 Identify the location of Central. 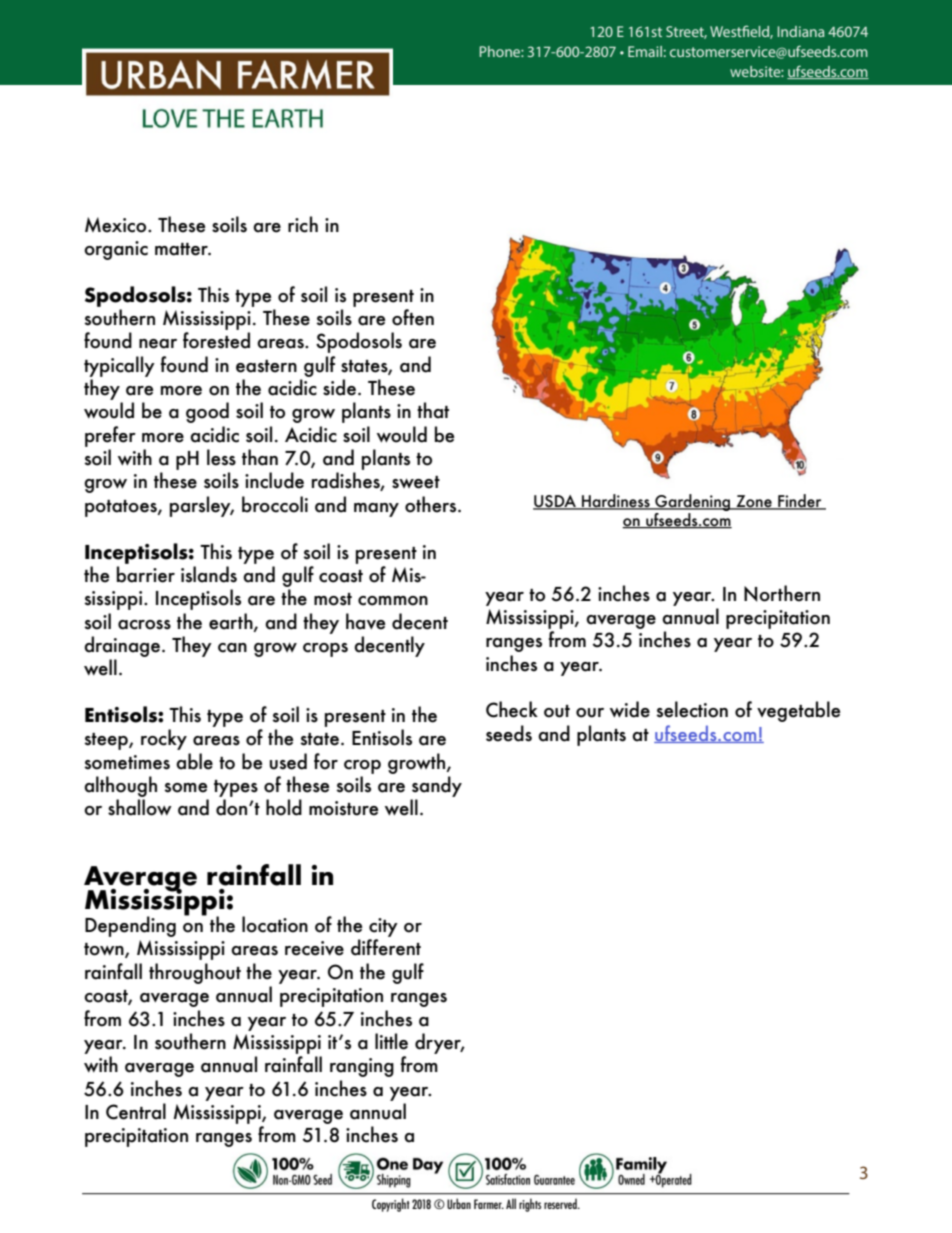
(136, 1111).
